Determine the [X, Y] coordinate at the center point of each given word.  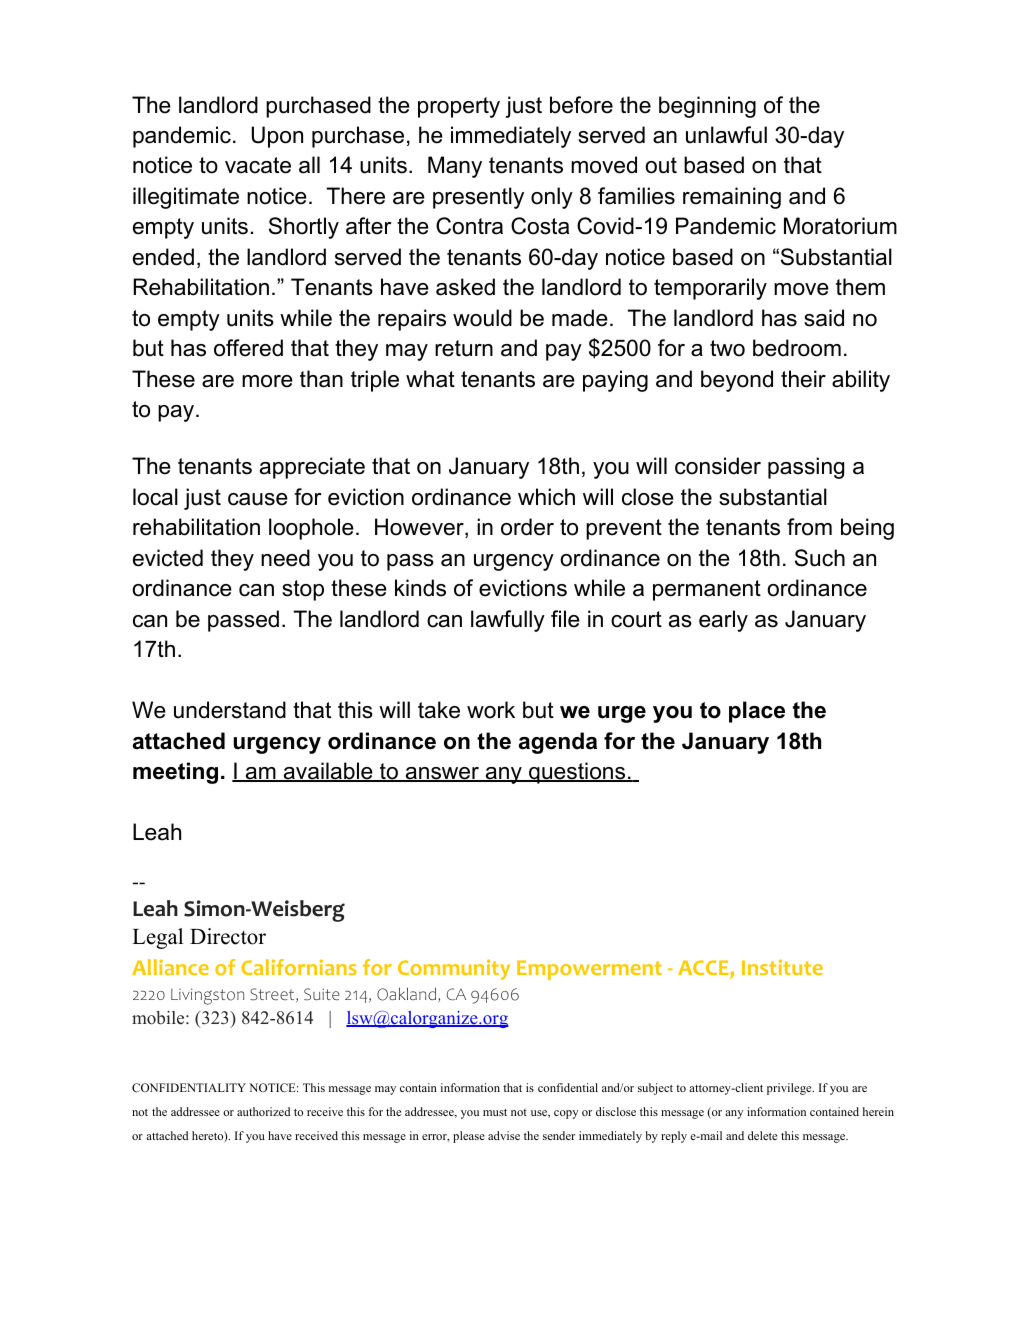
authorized [263, 1111]
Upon [277, 137]
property [459, 107]
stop [303, 590]
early [723, 621]
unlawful [726, 135]
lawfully [508, 621]
